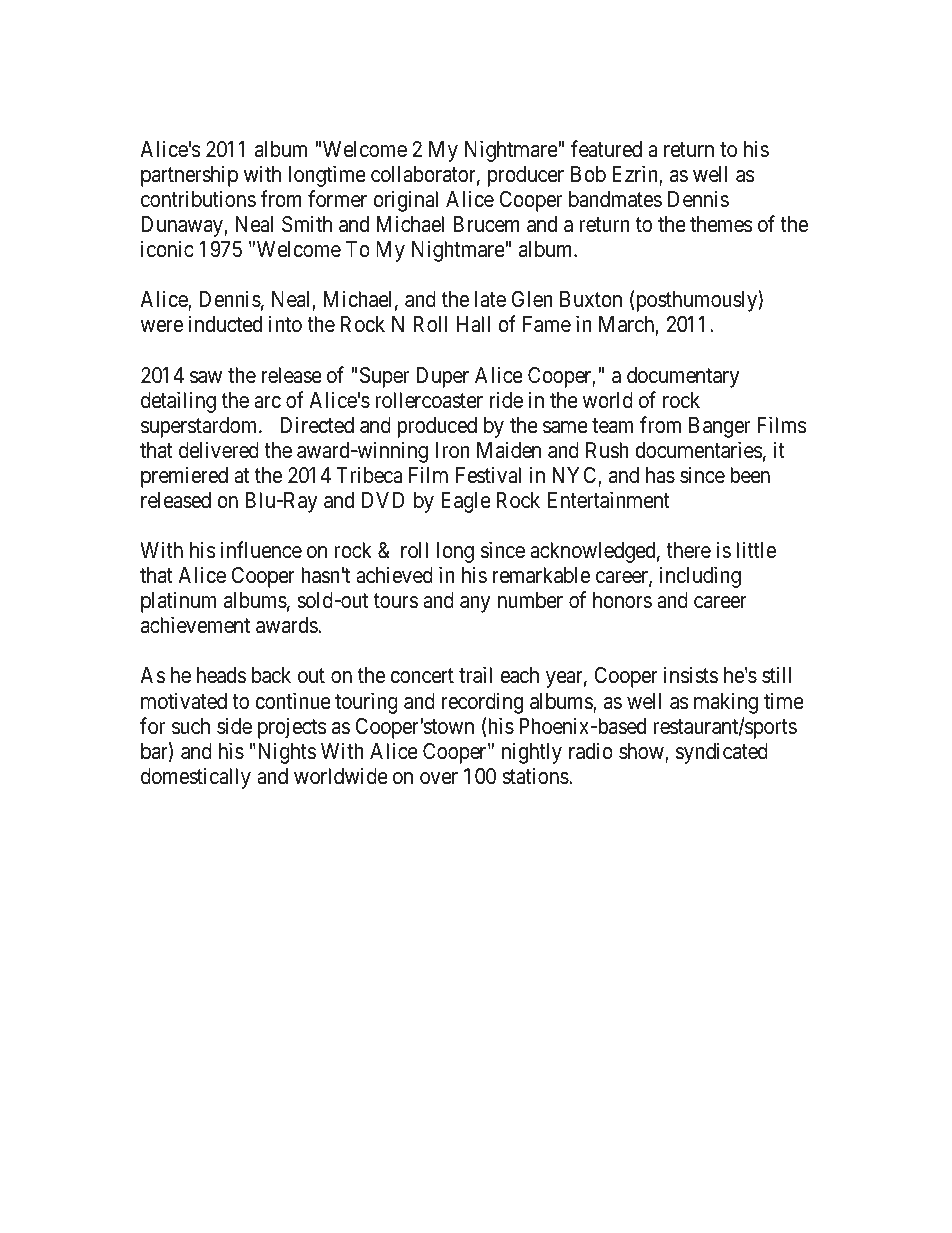 The width and height of the screenshot is (952, 1233). What do you see at coordinates (606, 149) in the screenshot?
I see `featured` at bounding box center [606, 149].
